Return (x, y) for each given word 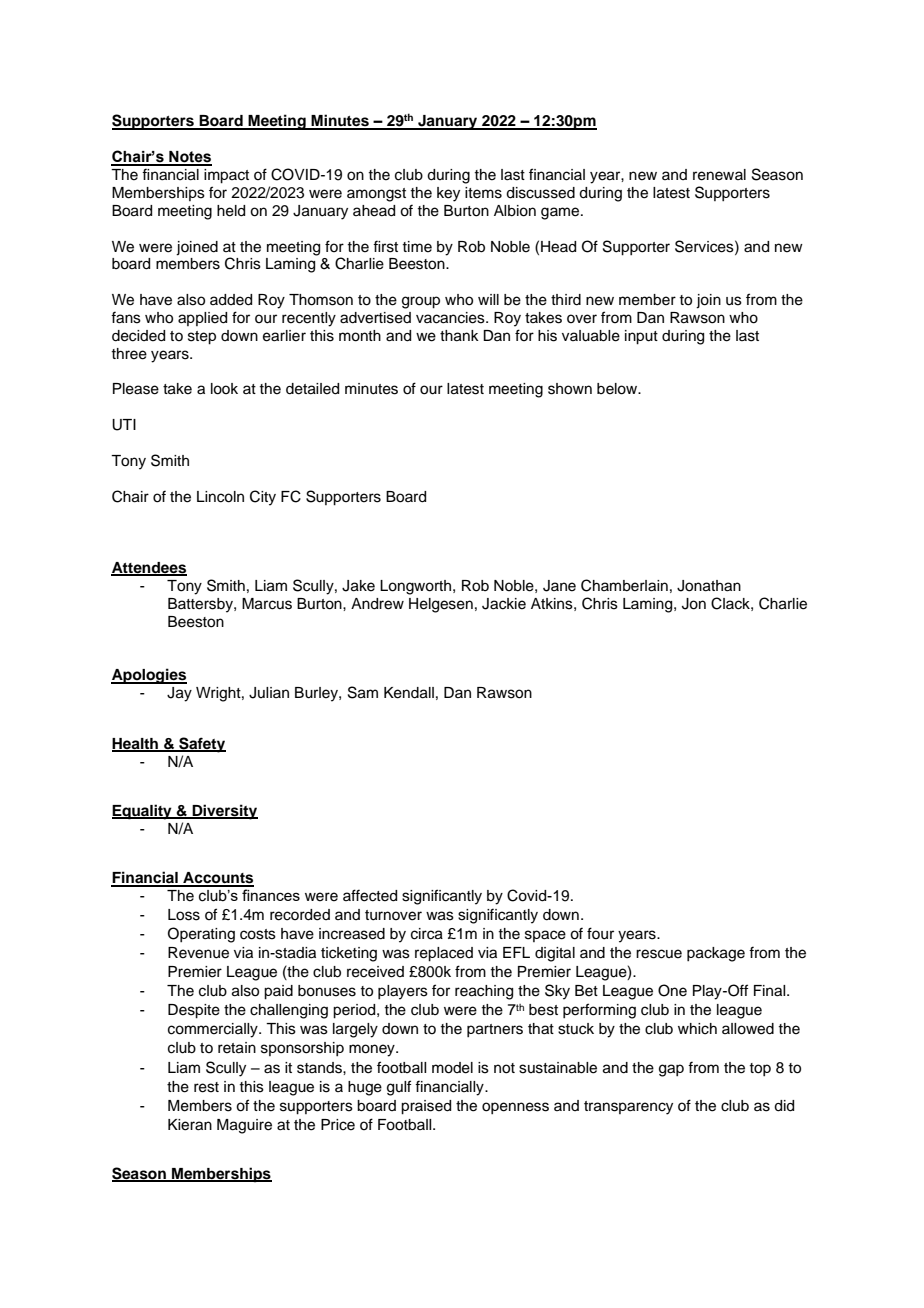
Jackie (504, 604)
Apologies (149, 676)
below (618, 389)
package (716, 954)
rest (206, 1087)
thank (459, 336)
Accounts (217, 879)
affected (370, 895)
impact (226, 176)
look (224, 389)
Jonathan (709, 586)
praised (426, 1107)
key (448, 194)
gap (671, 1070)
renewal (719, 175)
